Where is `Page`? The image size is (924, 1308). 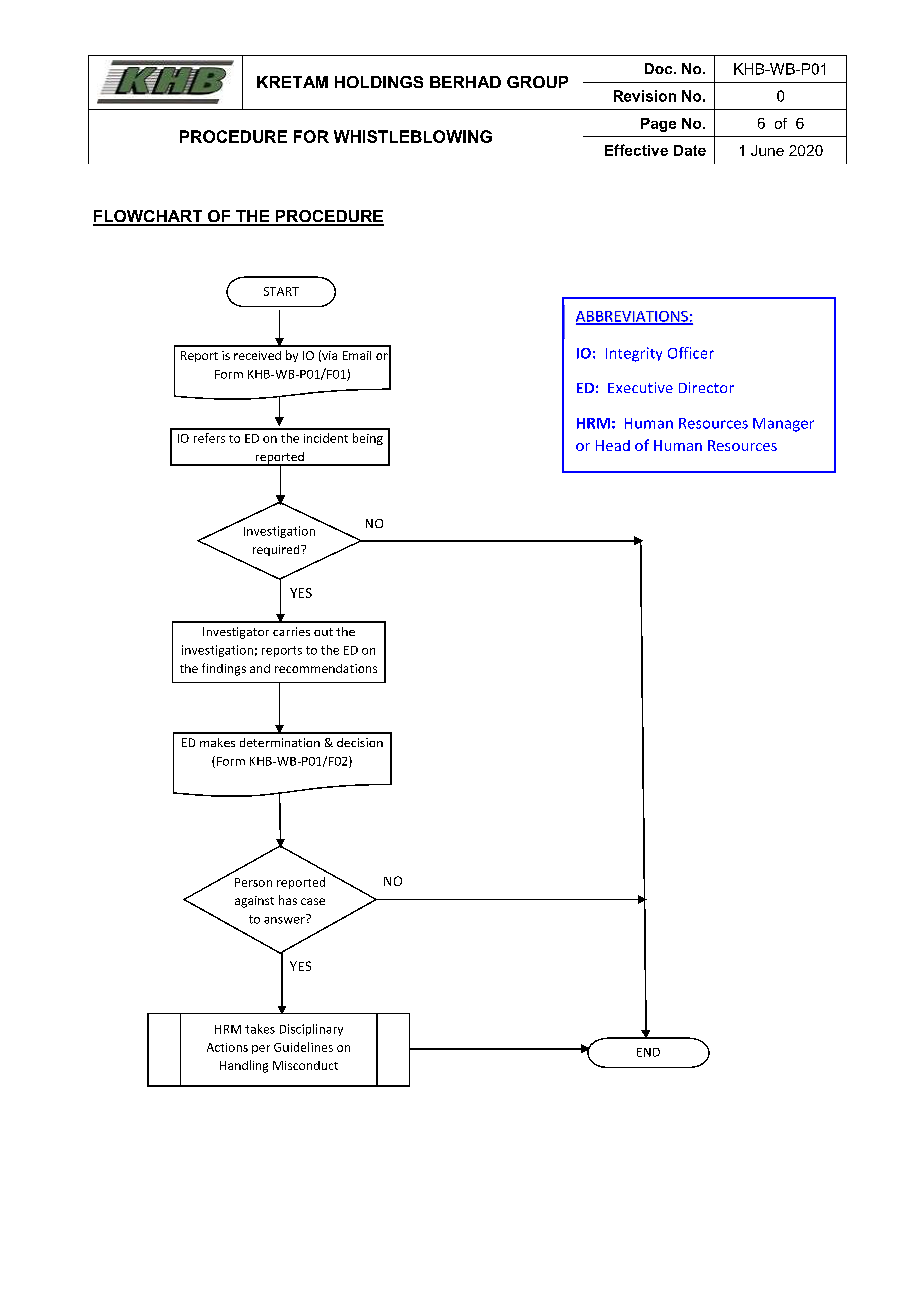 Page is located at coordinates (658, 125).
